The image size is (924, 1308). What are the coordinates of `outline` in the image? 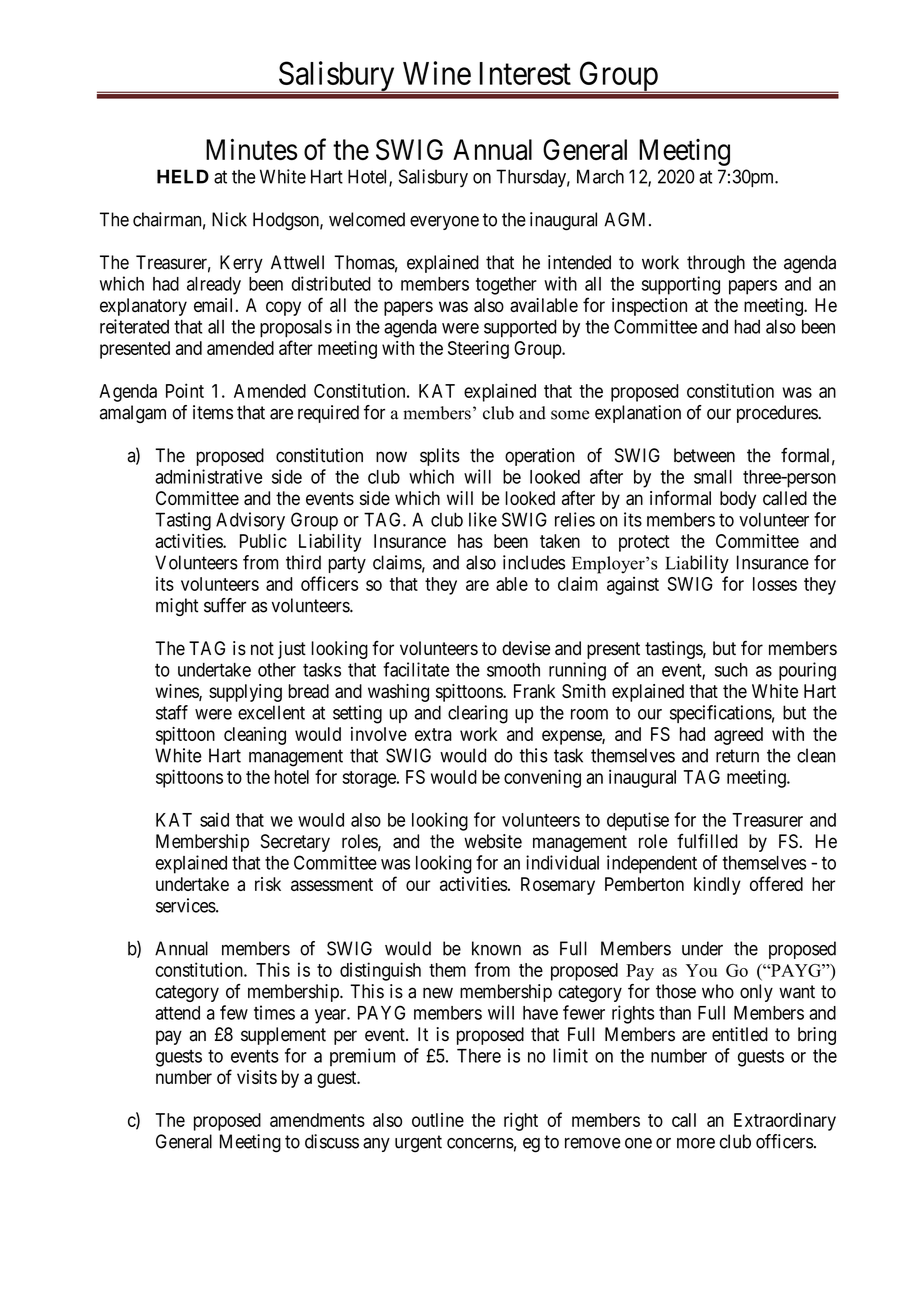 It's located at (438, 1120).
